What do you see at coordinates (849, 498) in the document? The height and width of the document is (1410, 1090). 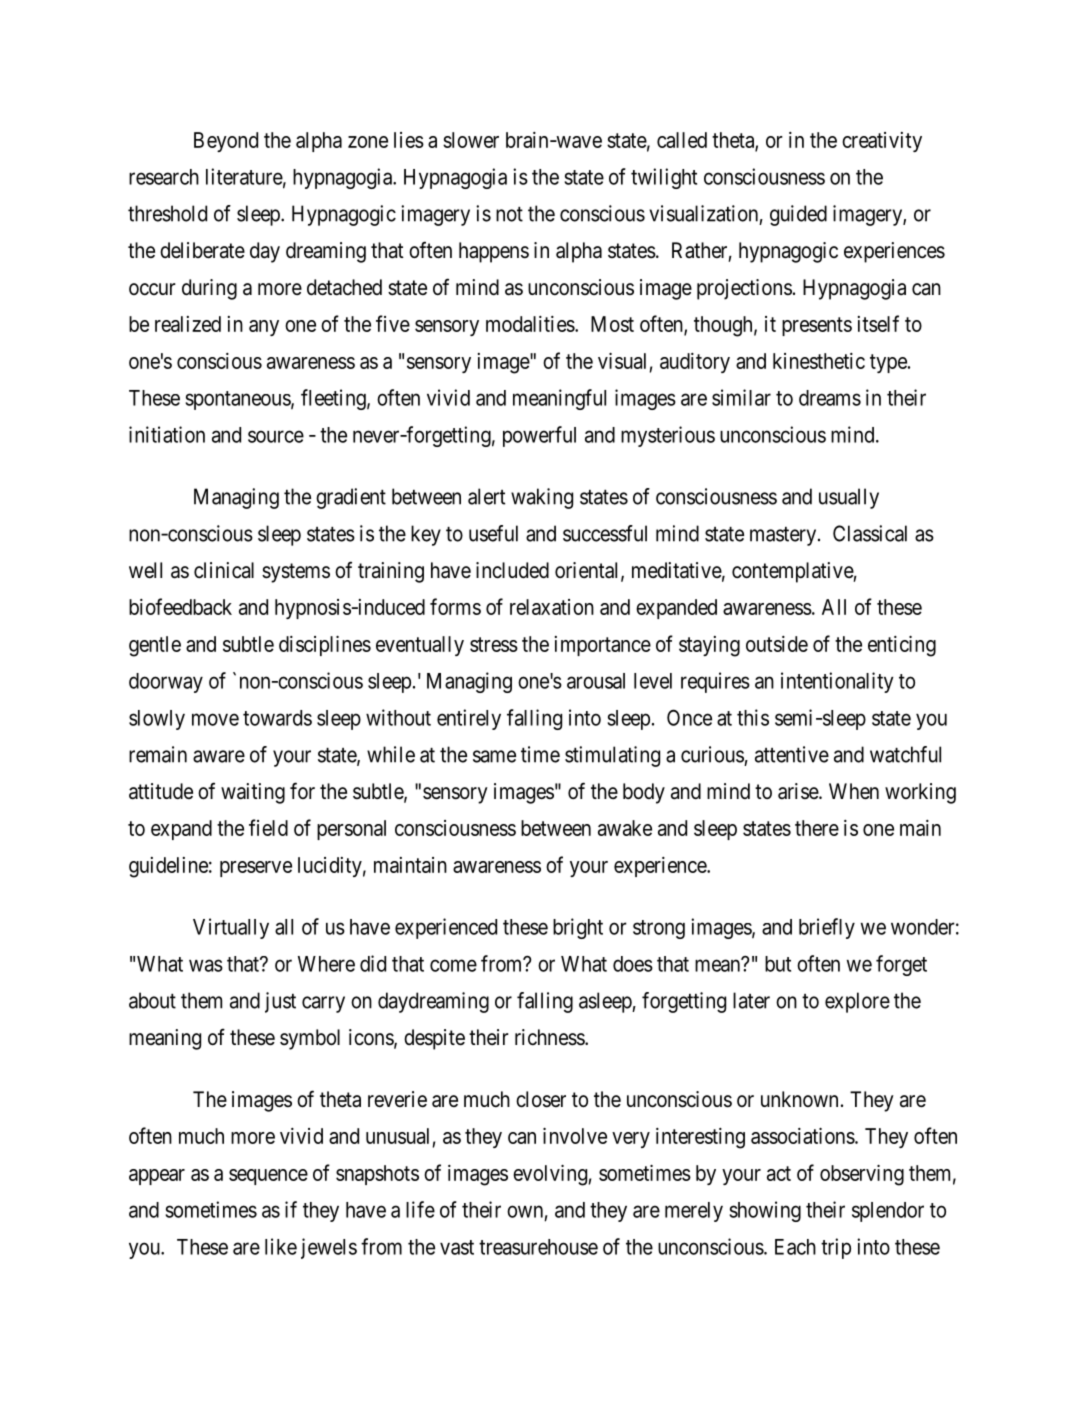 I see `usually` at bounding box center [849, 498].
